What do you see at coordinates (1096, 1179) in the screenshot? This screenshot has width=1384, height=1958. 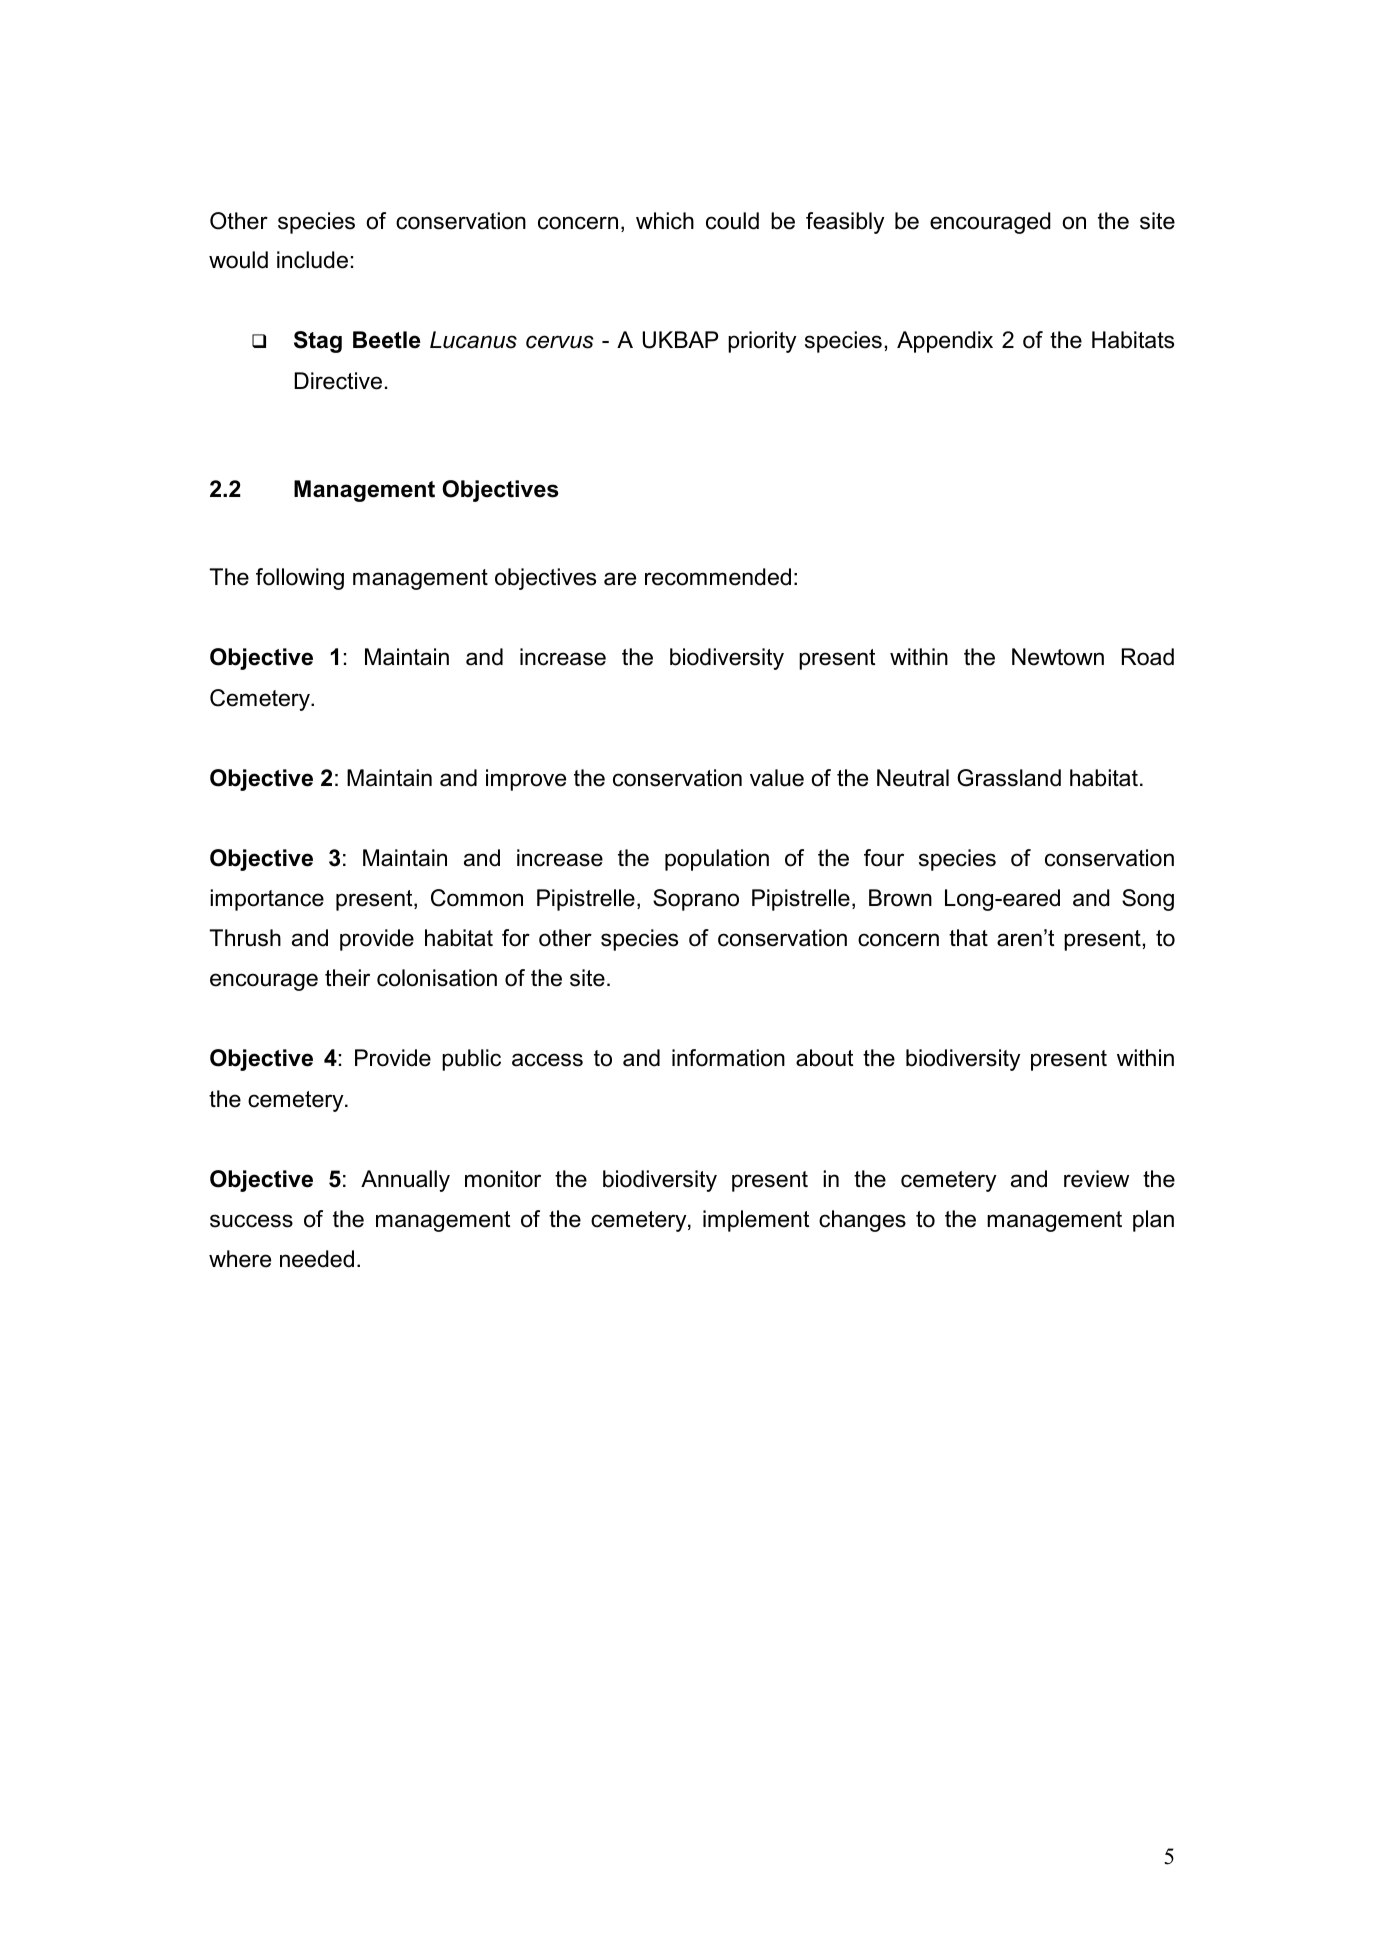 I see `review` at bounding box center [1096, 1179].
